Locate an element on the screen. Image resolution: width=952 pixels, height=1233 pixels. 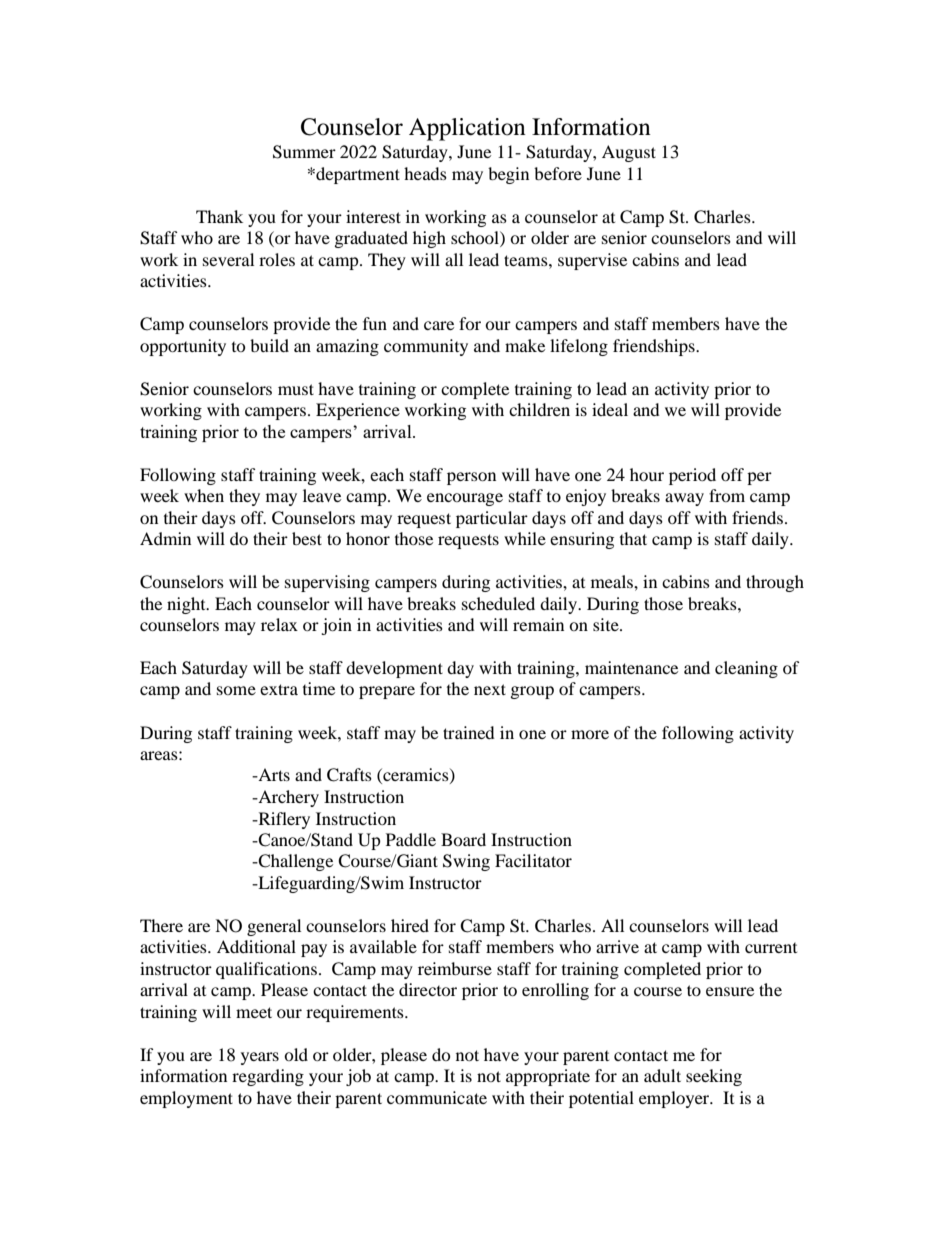
Swing is located at coordinates (466, 862).
